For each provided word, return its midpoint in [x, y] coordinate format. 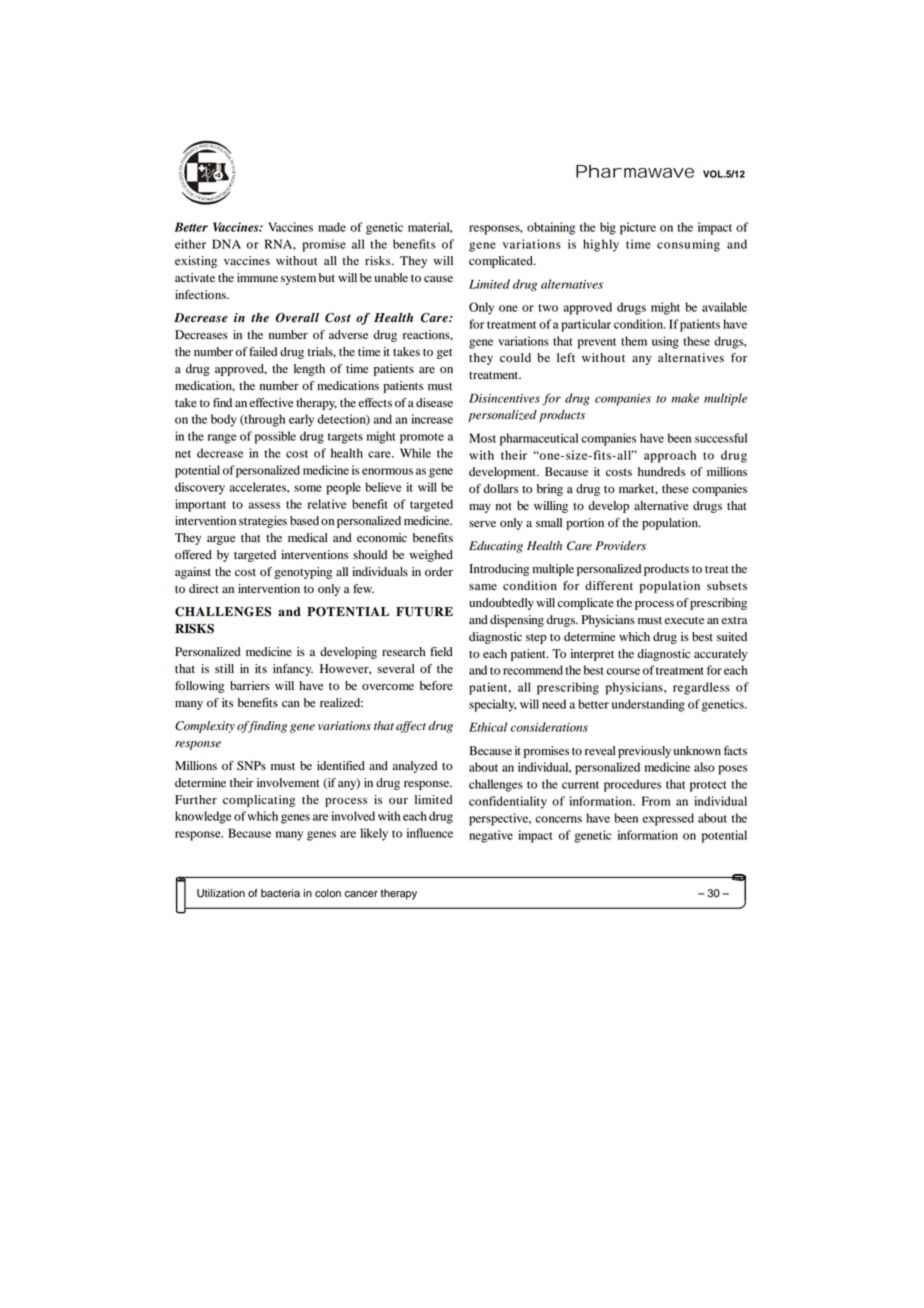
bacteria [280, 893]
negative [491, 836]
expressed [668, 819]
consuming [688, 245]
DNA [226, 244]
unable [391, 277]
